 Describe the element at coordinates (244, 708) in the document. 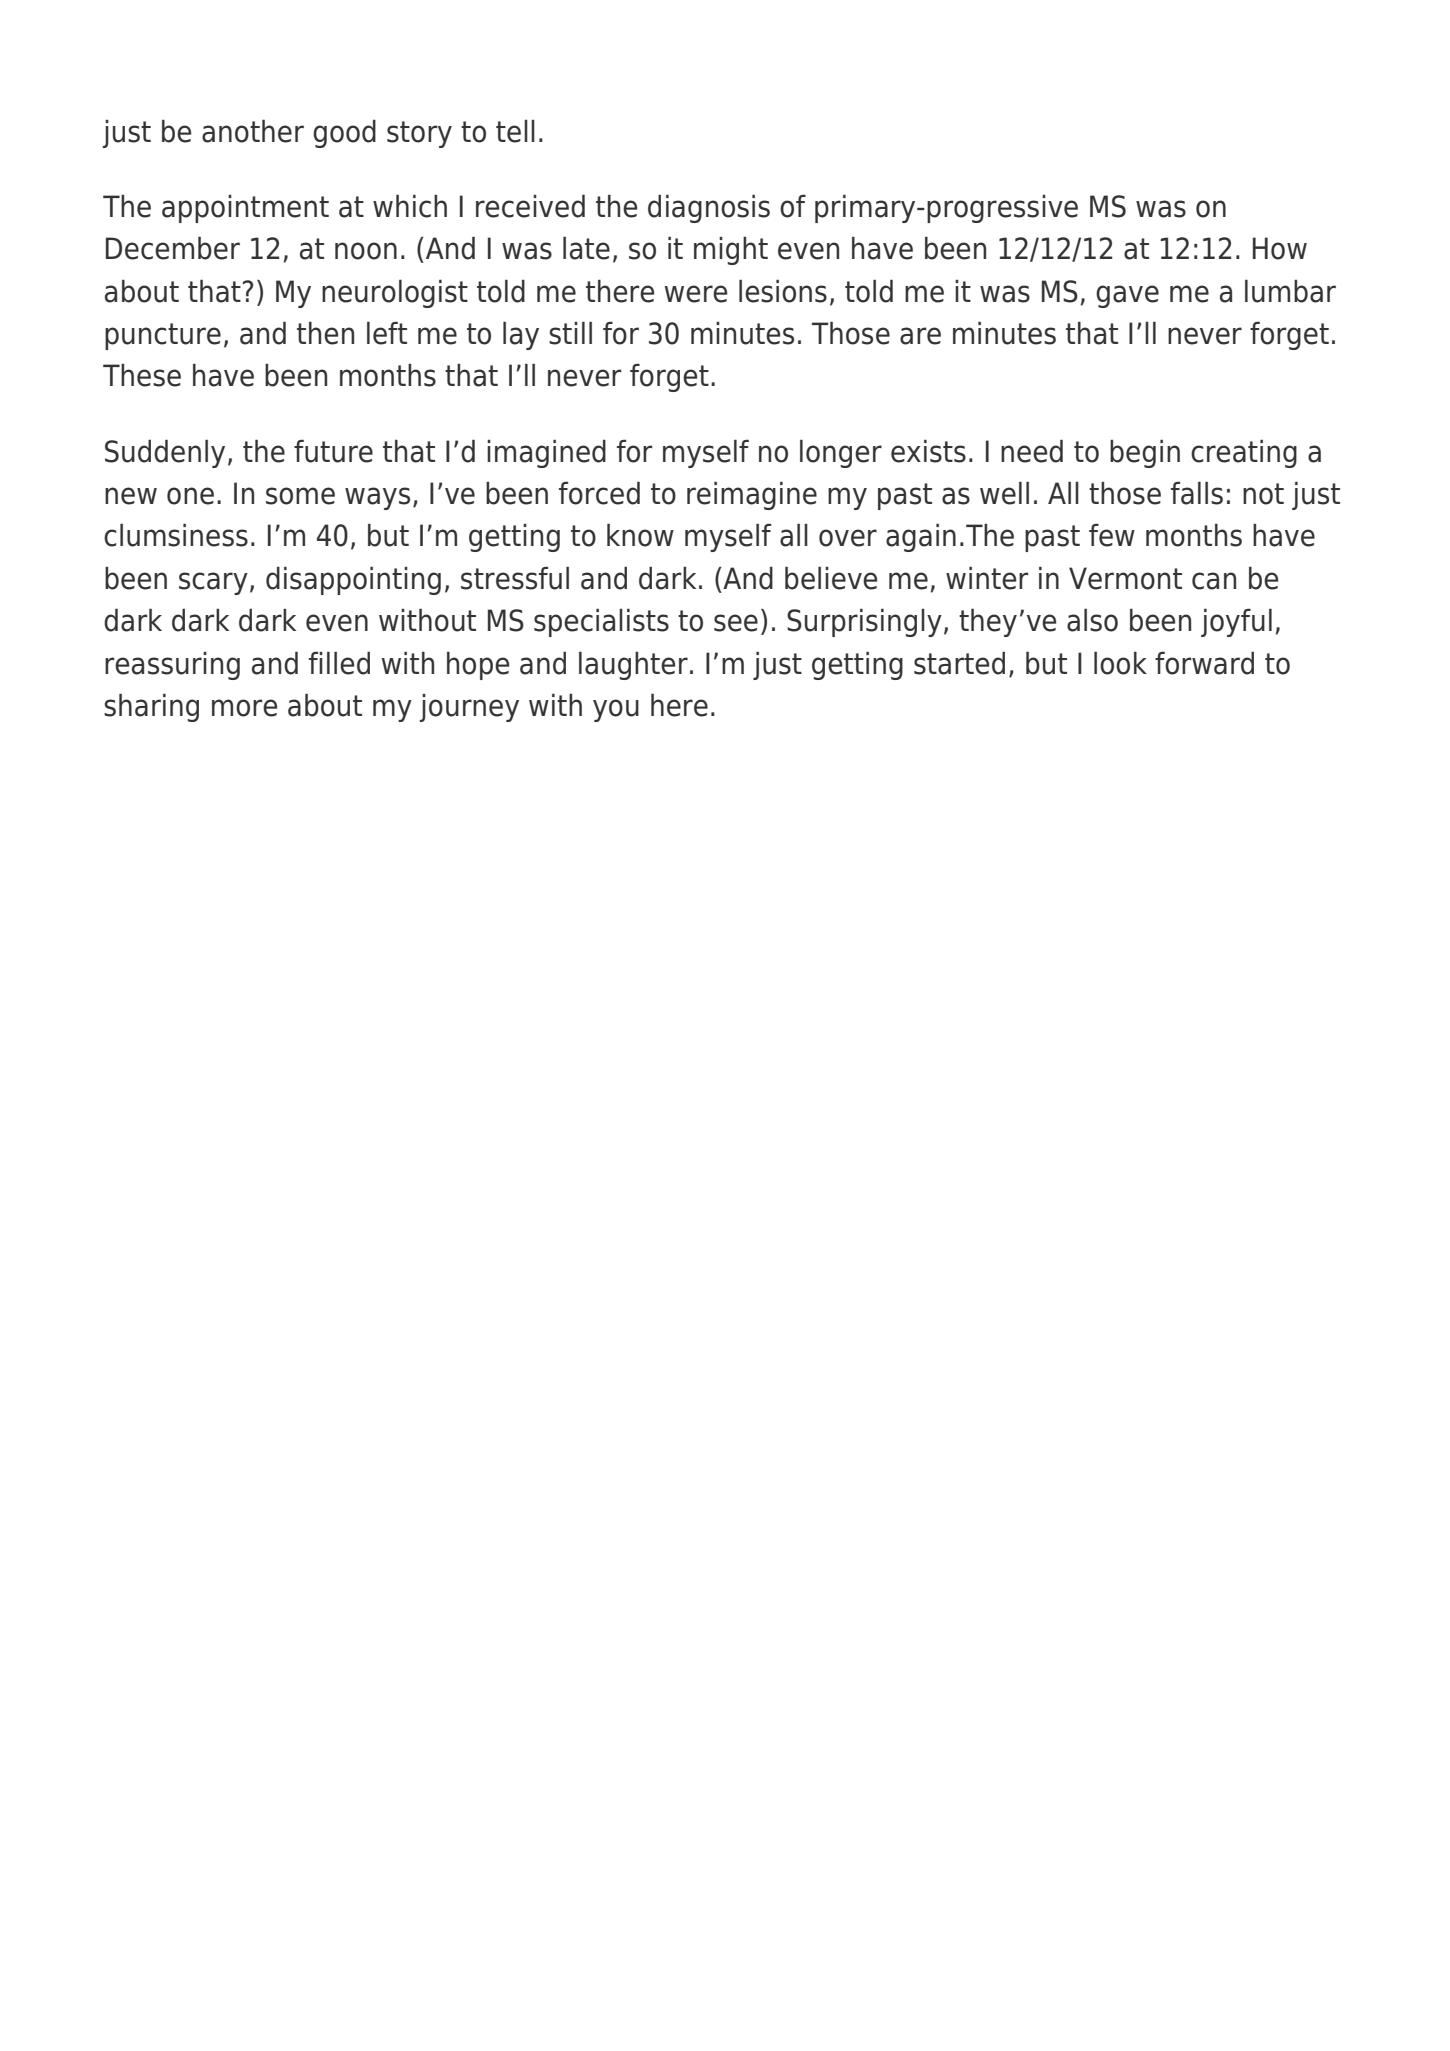

I see `more` at that location.
